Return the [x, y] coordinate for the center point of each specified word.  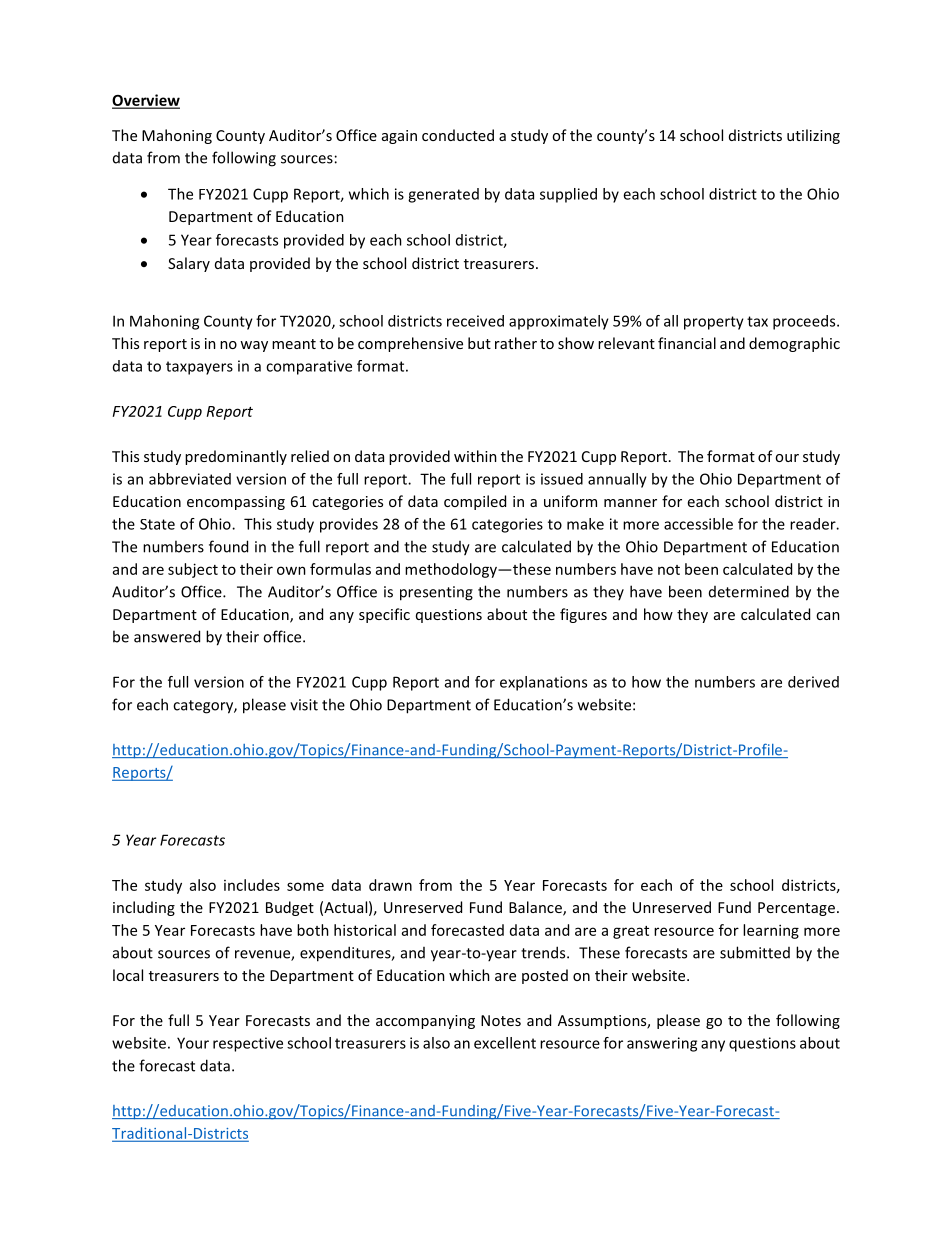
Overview [146, 101]
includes [252, 885]
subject [193, 570]
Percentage [796, 909]
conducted [458, 135]
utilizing [813, 136]
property [714, 323]
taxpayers [199, 368]
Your [193, 1043]
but [479, 343]
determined [749, 591]
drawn [390, 885]
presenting [436, 593]
